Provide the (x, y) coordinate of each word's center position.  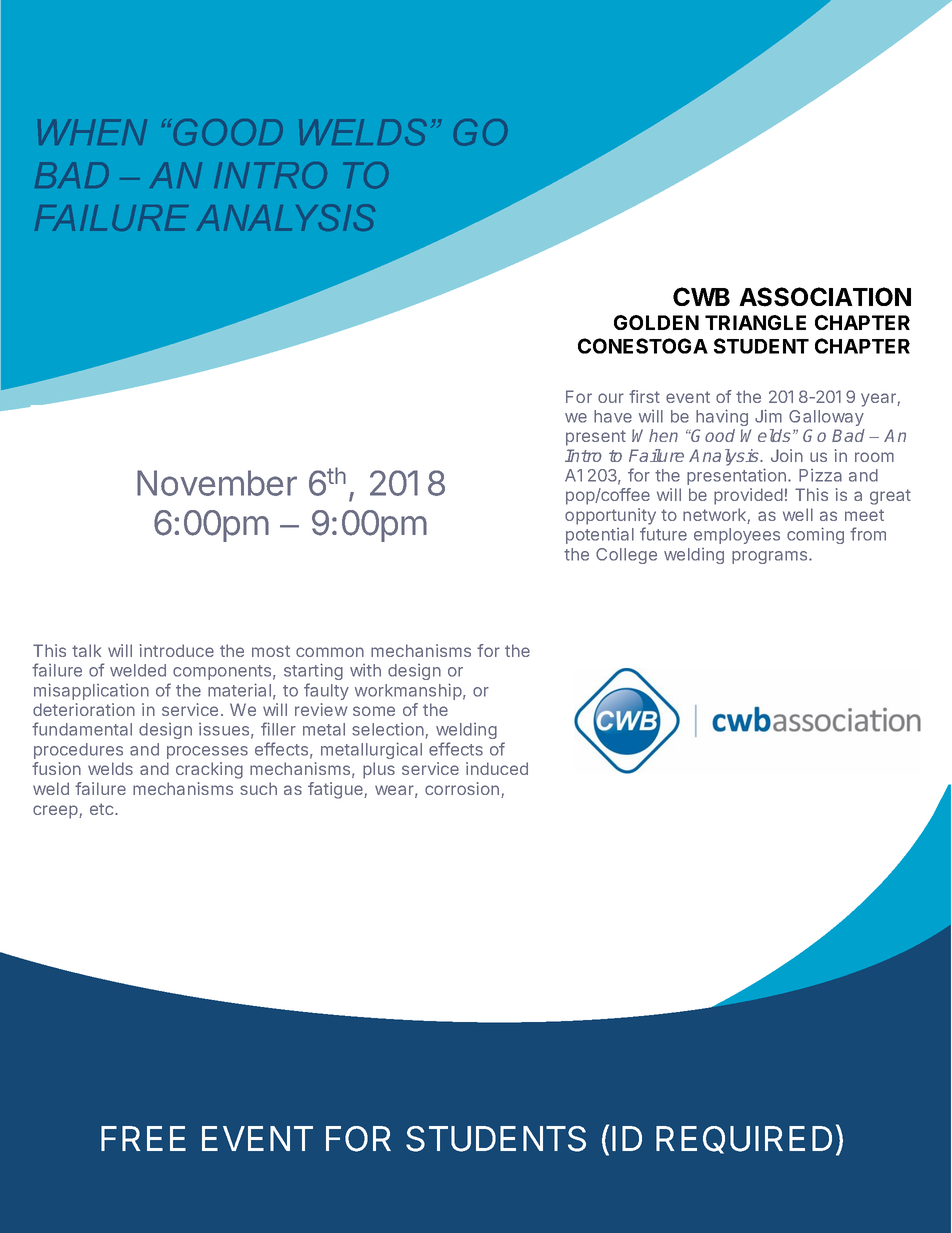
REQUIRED (744, 1140)
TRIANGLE (755, 322)
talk (86, 650)
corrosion (462, 788)
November (217, 483)
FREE (143, 1138)
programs (771, 557)
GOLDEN (656, 322)
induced (497, 768)
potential (600, 536)
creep (56, 812)
